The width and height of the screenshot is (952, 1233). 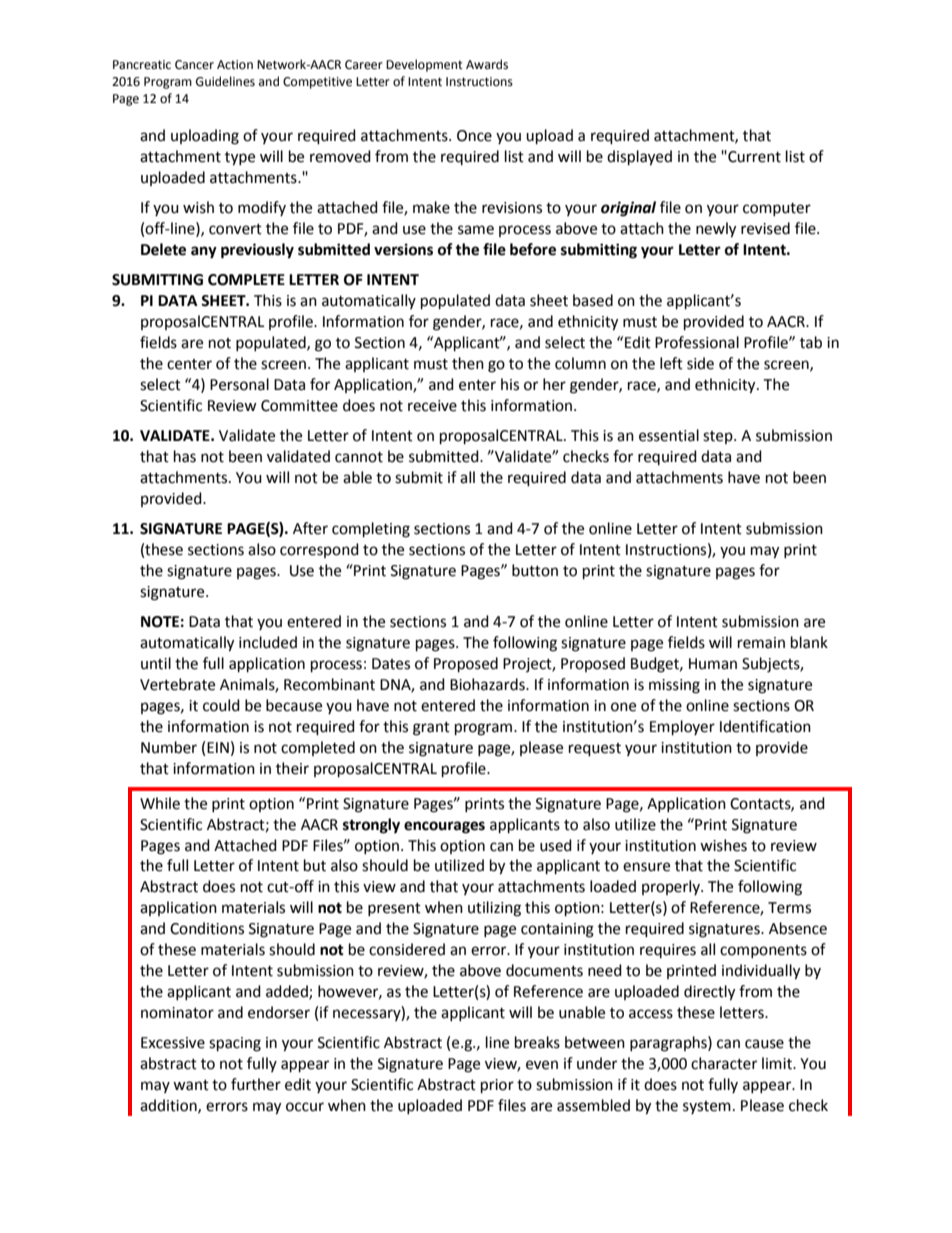 What do you see at coordinates (639, 158) in the screenshot?
I see `displayed` at bounding box center [639, 158].
